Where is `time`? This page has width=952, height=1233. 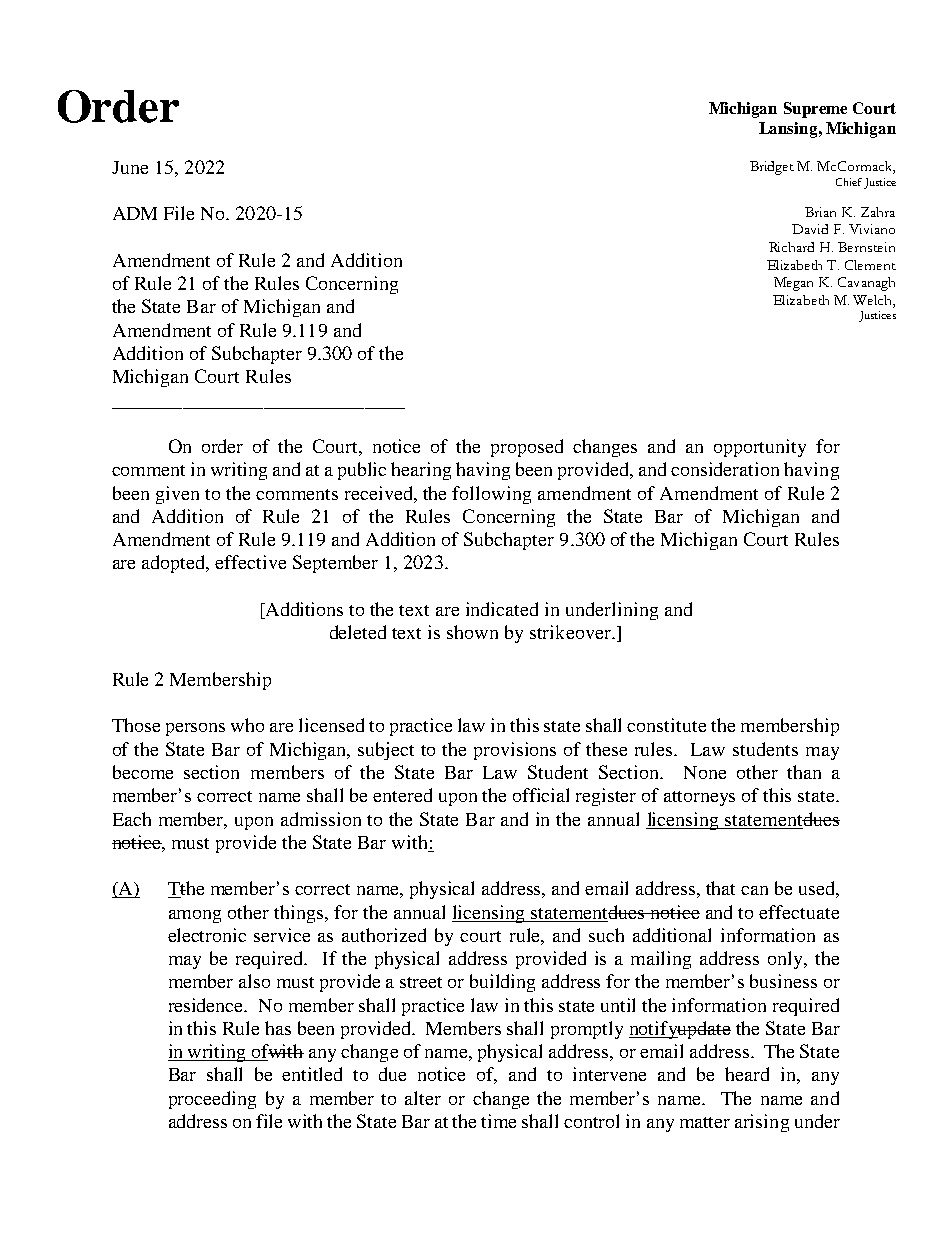 time is located at coordinates (498, 1121).
